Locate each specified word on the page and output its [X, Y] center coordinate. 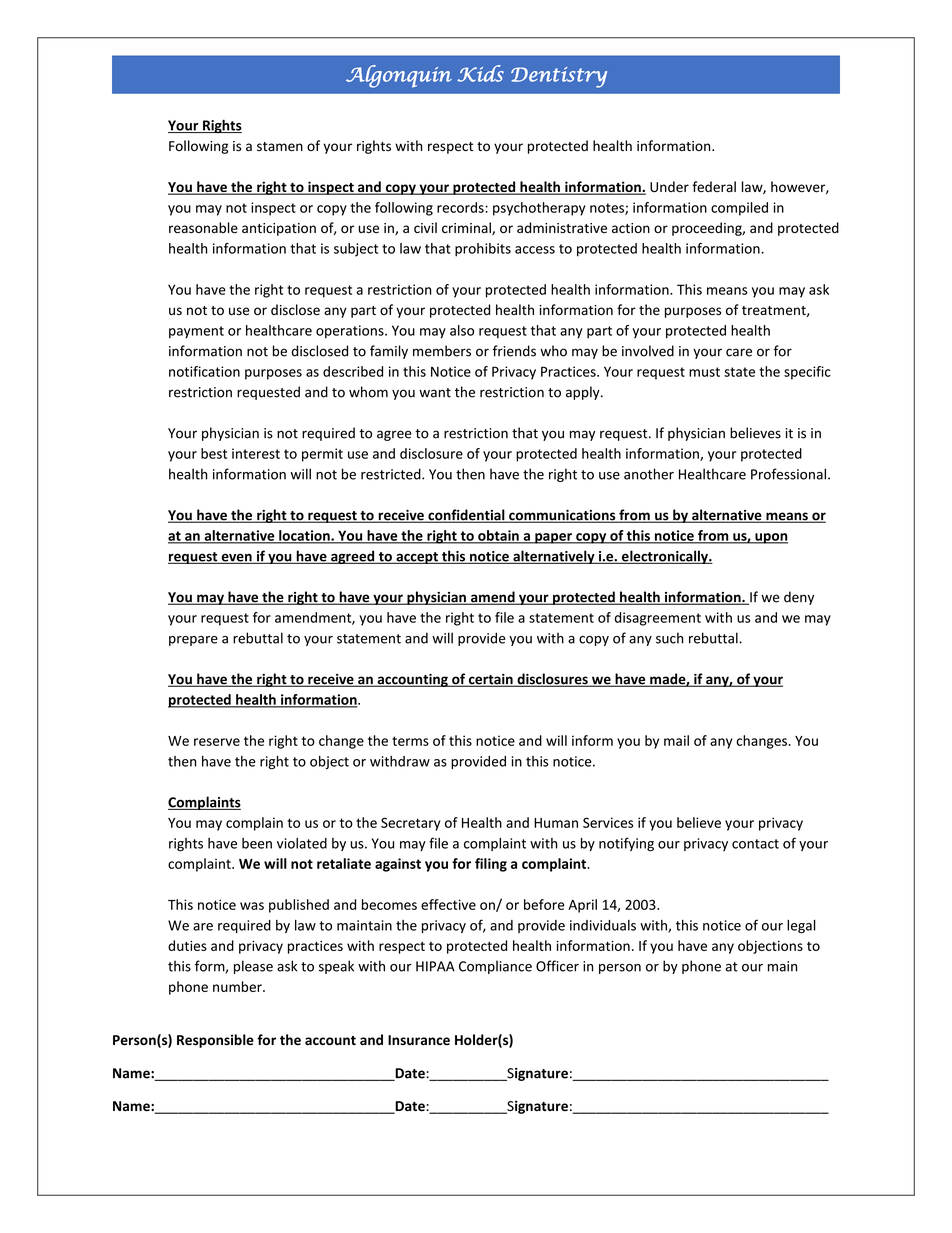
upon [770, 538]
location [304, 536]
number [238, 986]
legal [801, 927]
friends [514, 351]
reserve [217, 742]
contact [755, 844]
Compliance [495, 967]
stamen [280, 147]
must [704, 372]
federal [714, 186]
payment [196, 332]
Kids [480, 73]
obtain [498, 536]
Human [556, 823]
